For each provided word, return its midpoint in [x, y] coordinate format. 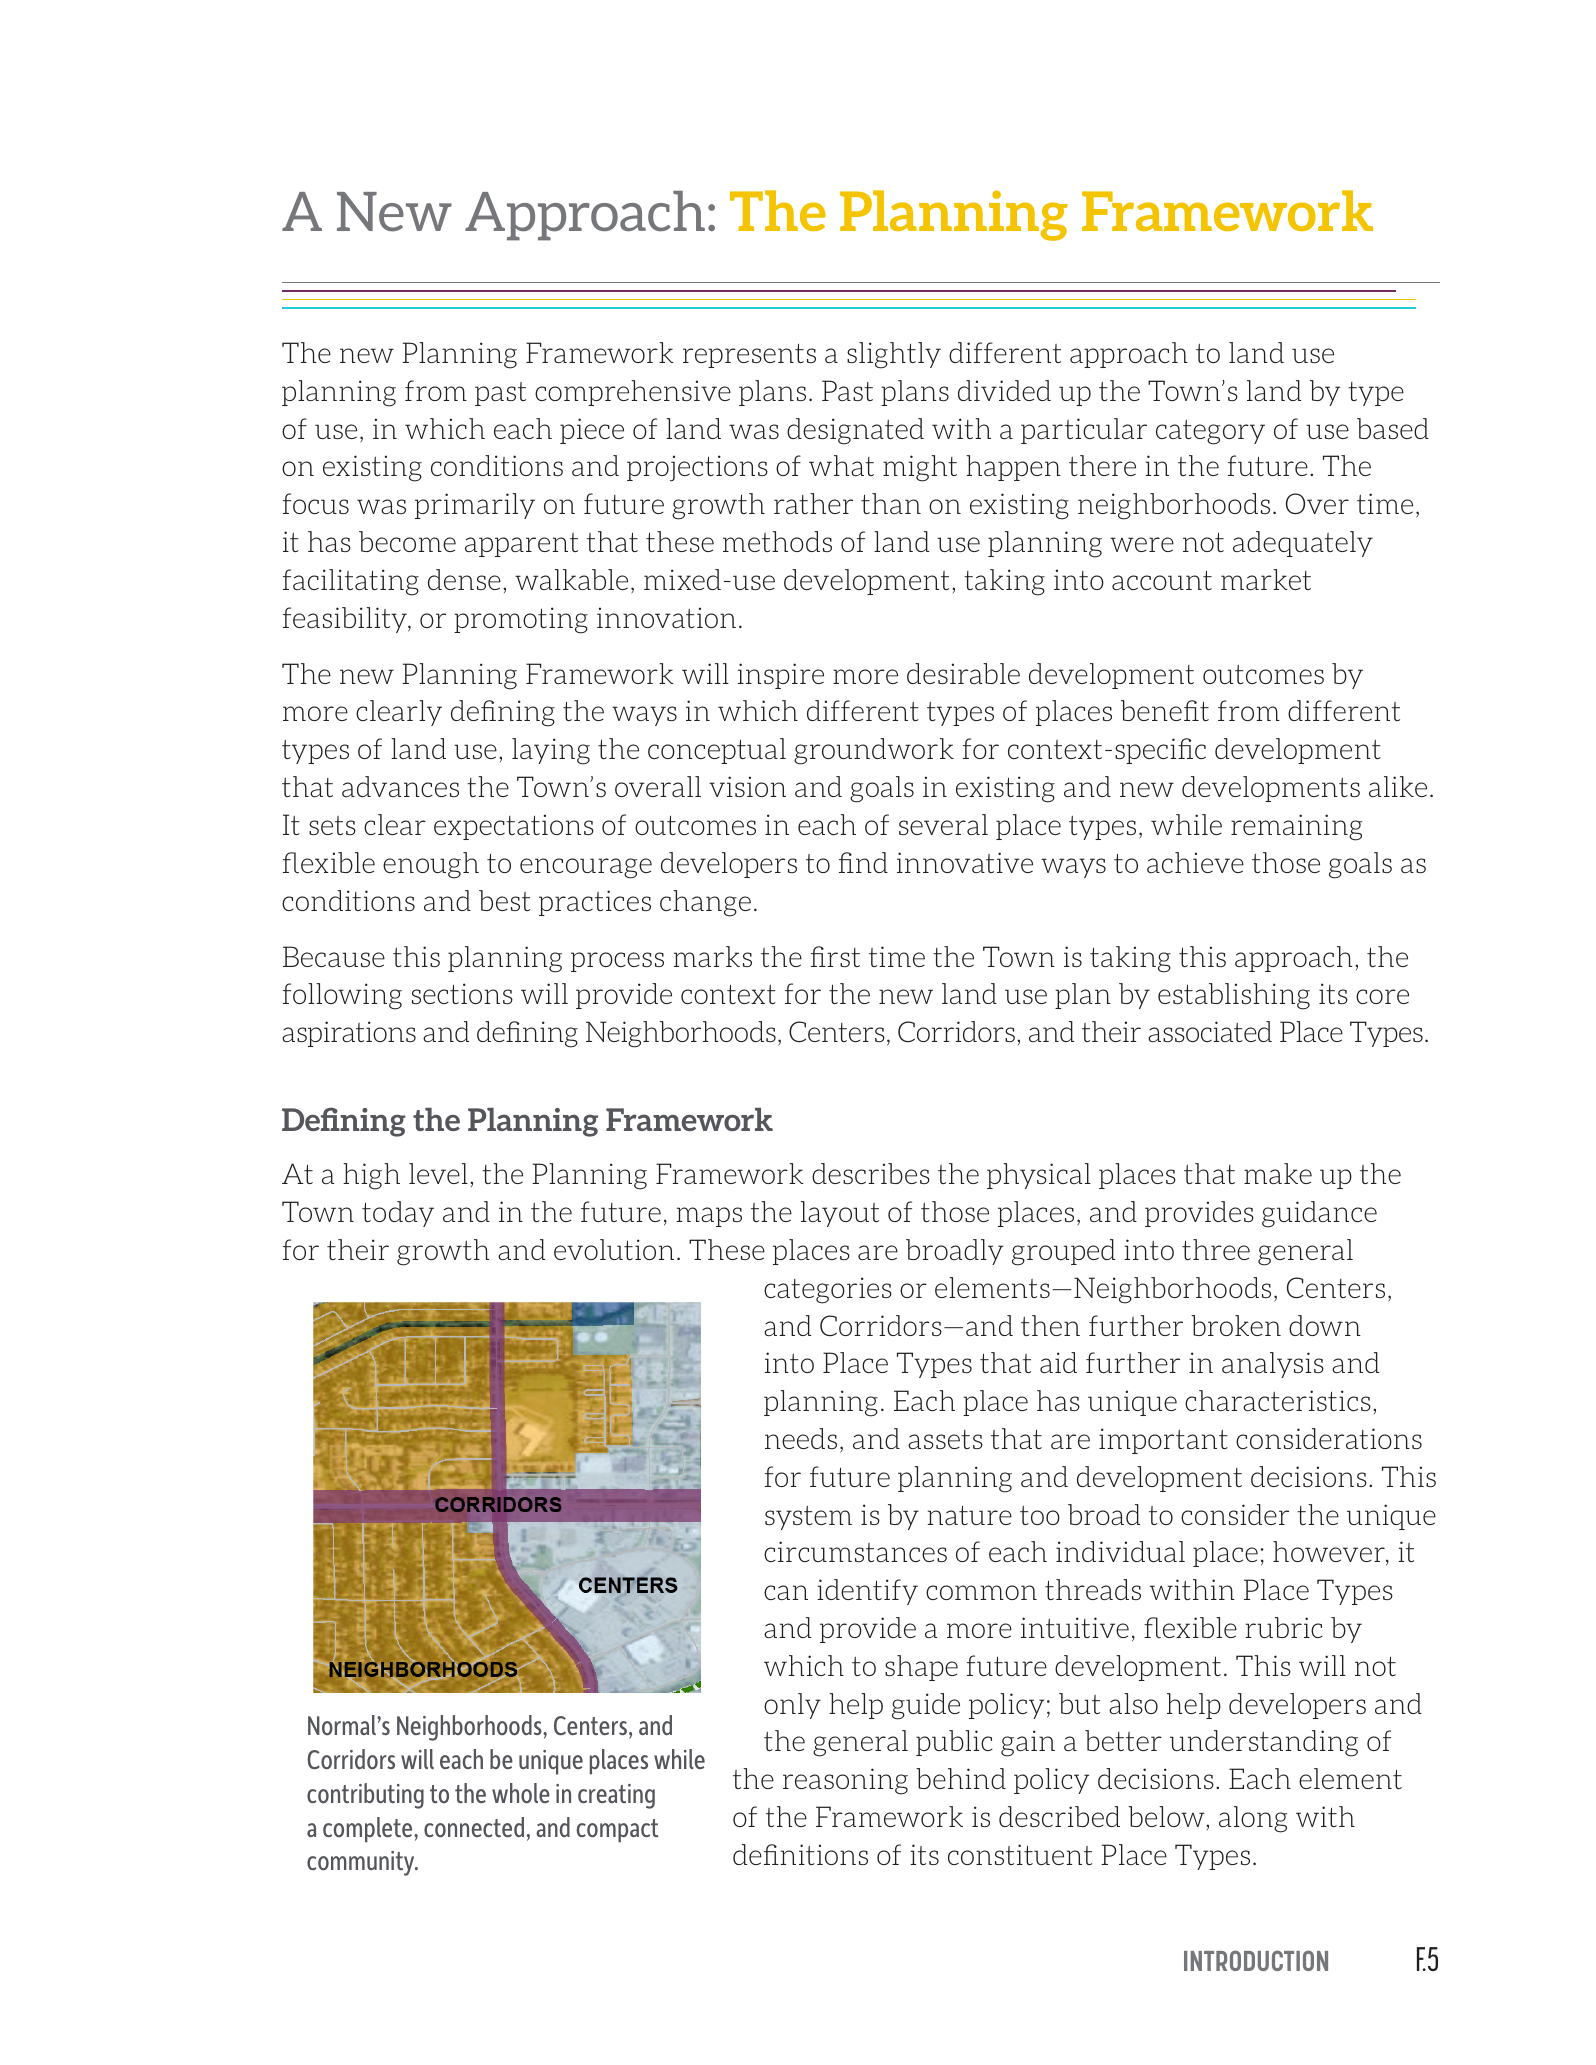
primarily [475, 506]
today [398, 1214]
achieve [1195, 862]
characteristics [1278, 1400]
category [1210, 432]
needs [801, 1438]
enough [431, 865]
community [362, 1863]
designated [855, 431]
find [863, 862]
